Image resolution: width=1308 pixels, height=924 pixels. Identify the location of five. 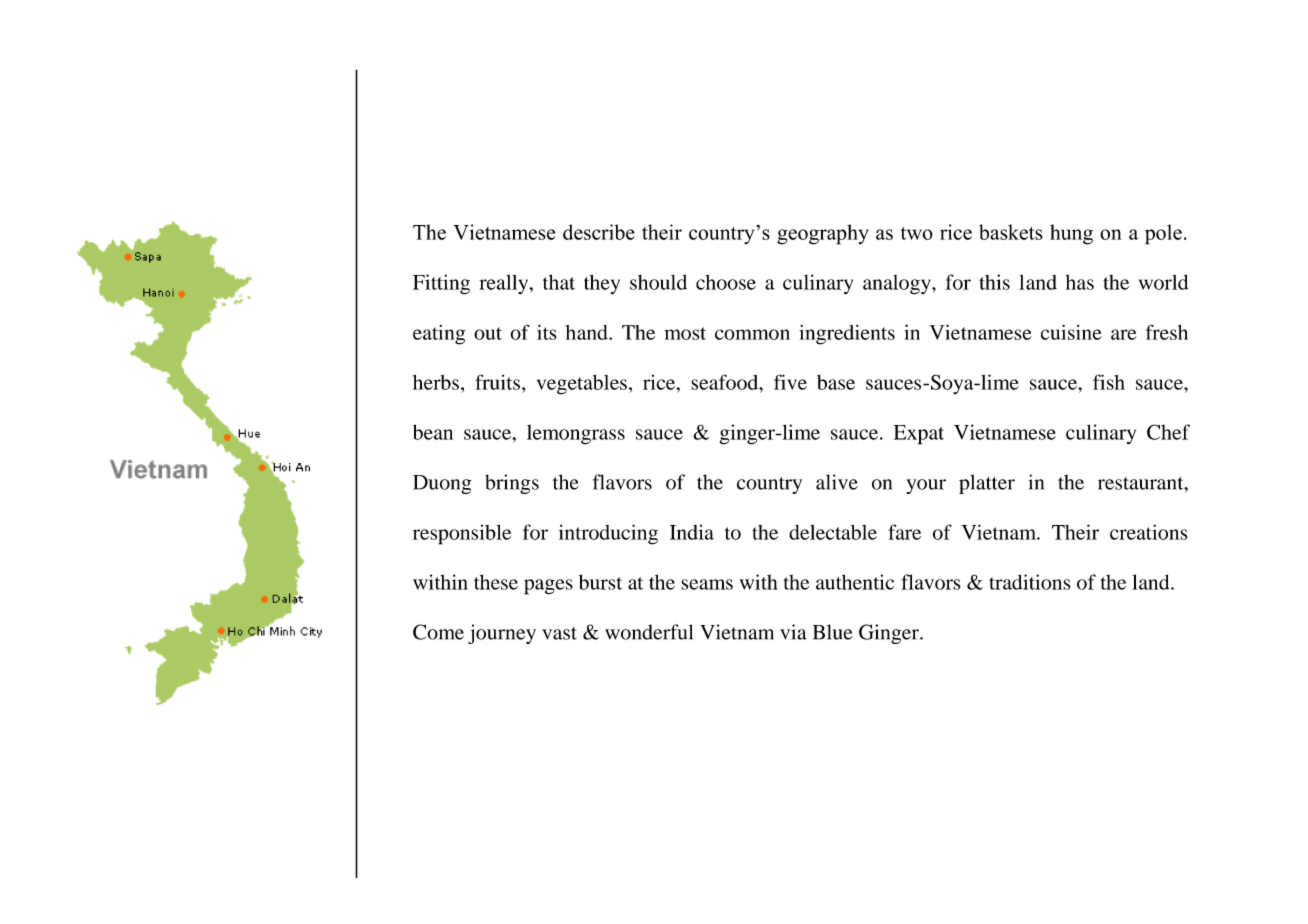
(790, 382).
